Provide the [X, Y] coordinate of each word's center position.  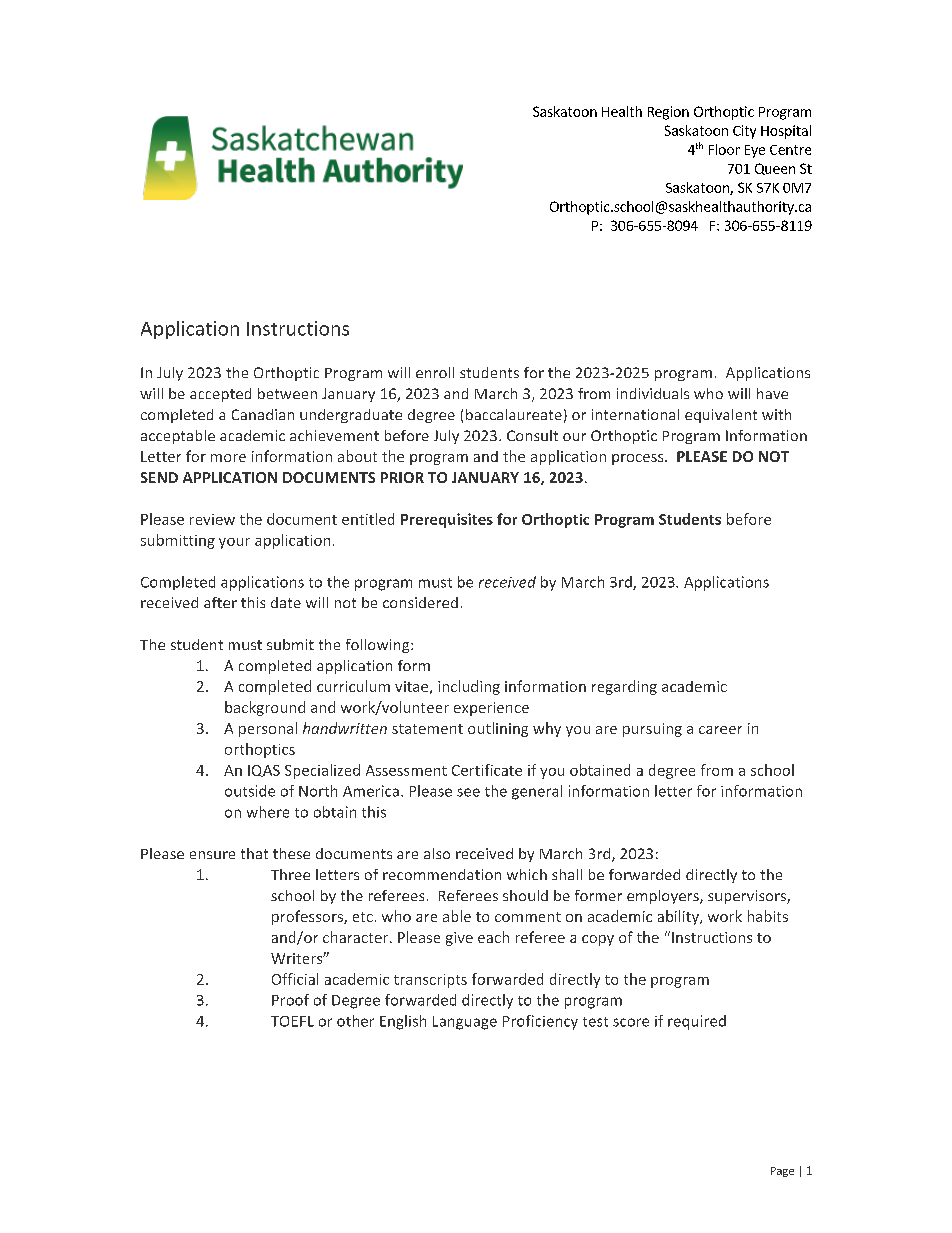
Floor [724, 149]
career [720, 730]
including [469, 687]
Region [668, 113]
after [220, 602]
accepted [220, 395]
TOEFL [292, 1021]
